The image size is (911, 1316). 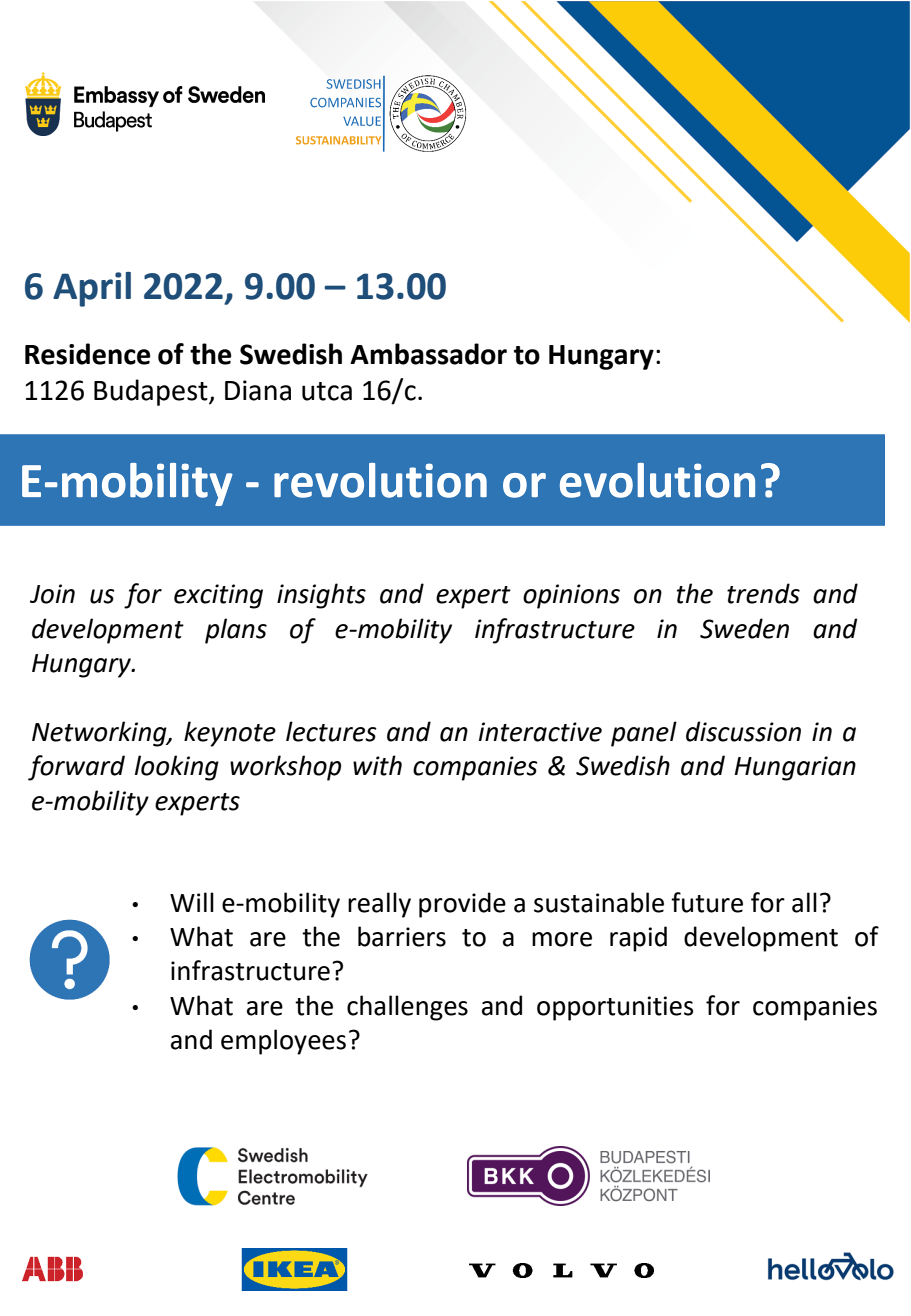 What do you see at coordinates (615, 1008) in the document?
I see `opportunities` at bounding box center [615, 1008].
